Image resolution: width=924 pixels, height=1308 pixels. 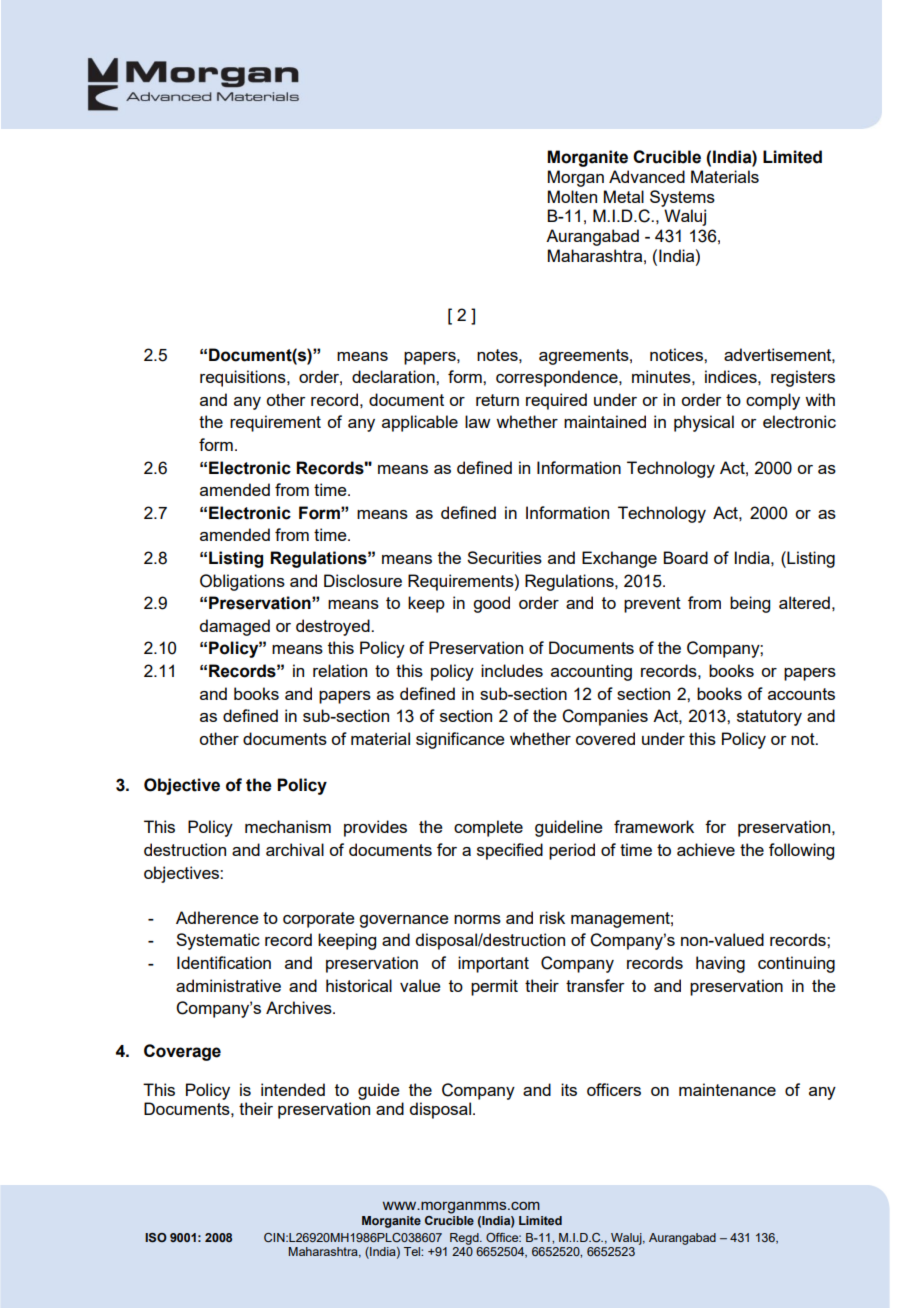 I want to click on Securities, so click(x=504, y=557).
